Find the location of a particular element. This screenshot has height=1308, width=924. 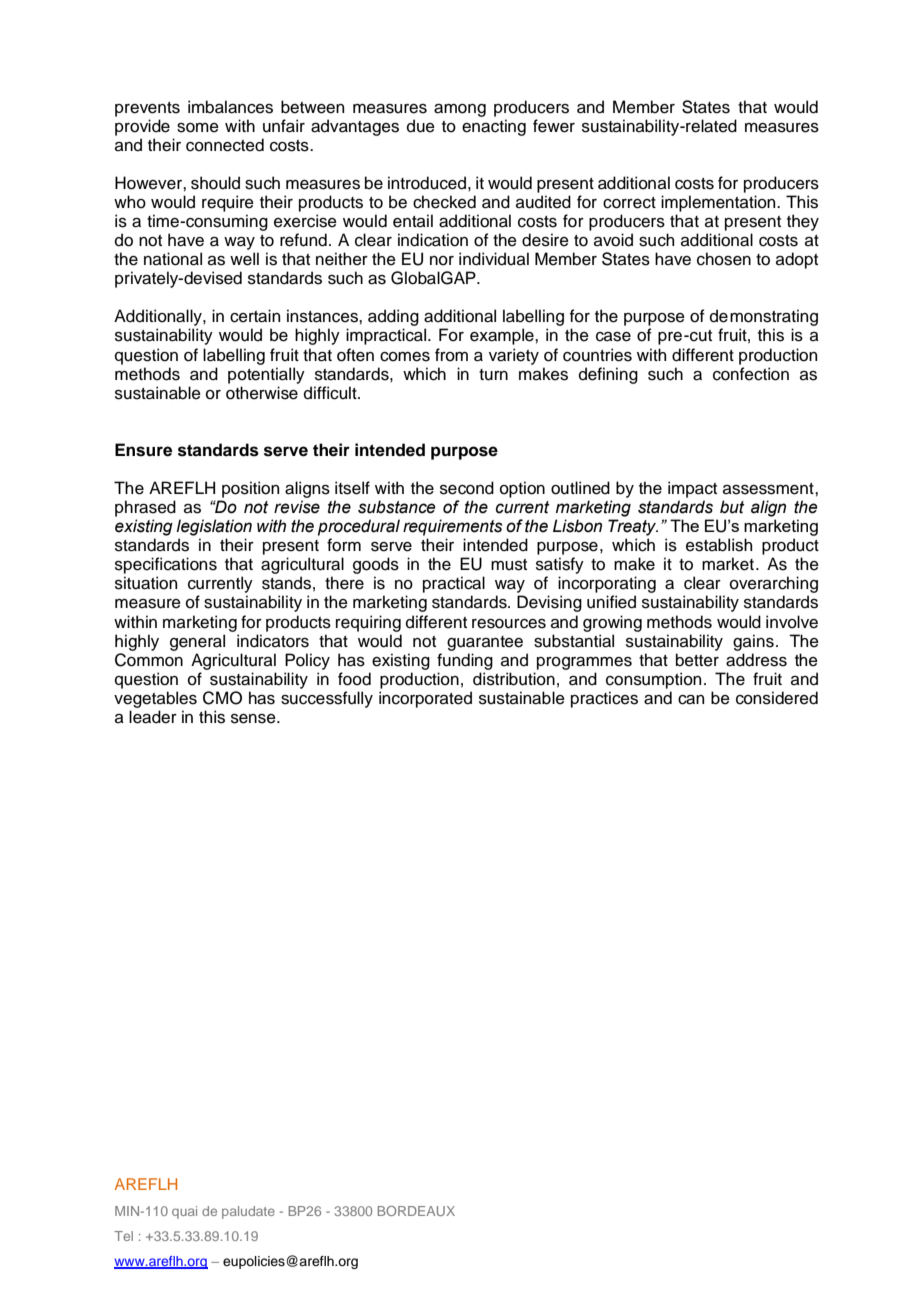

enacting is located at coordinates (494, 127).
